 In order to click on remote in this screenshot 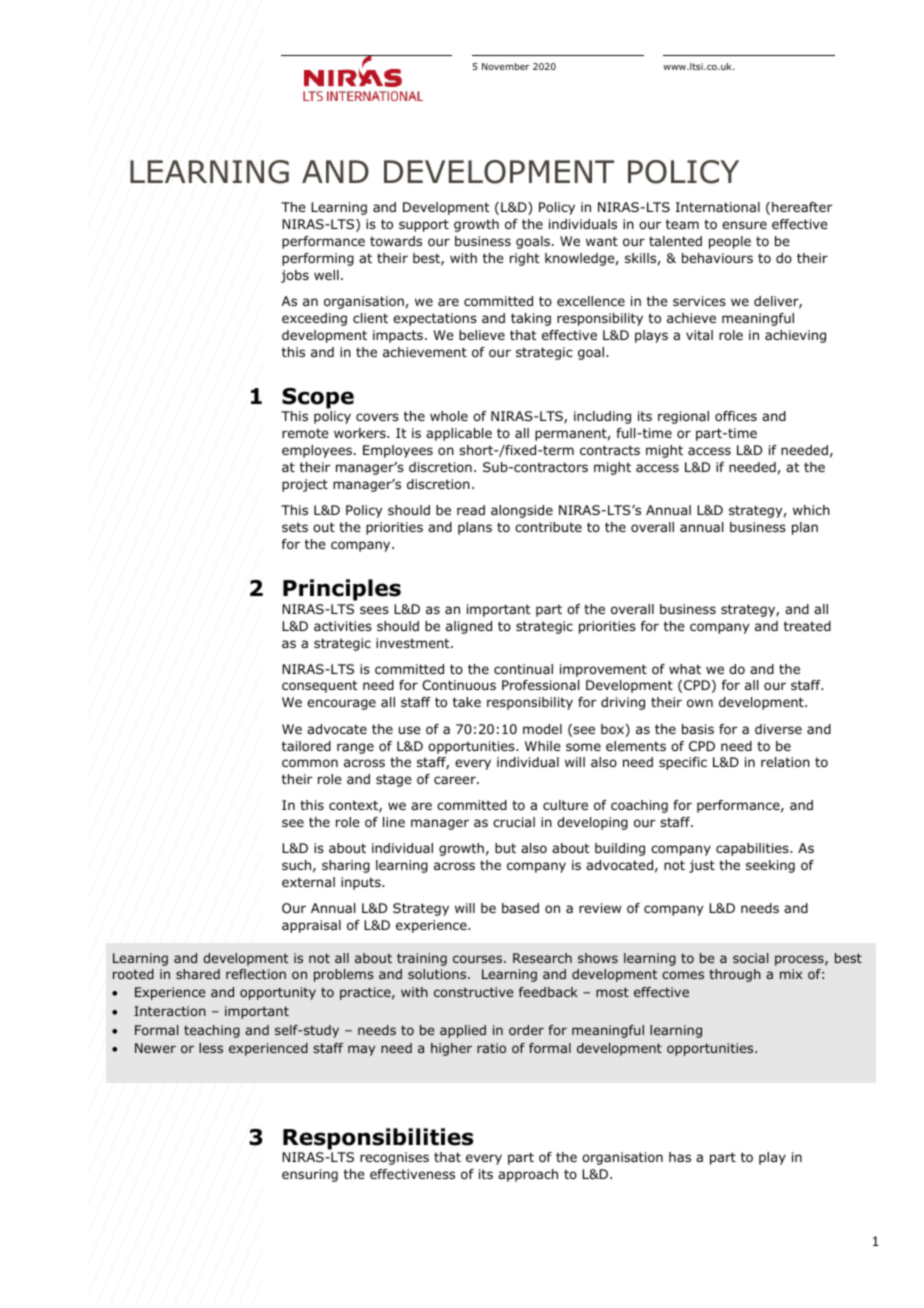, I will do `click(305, 433)`.
